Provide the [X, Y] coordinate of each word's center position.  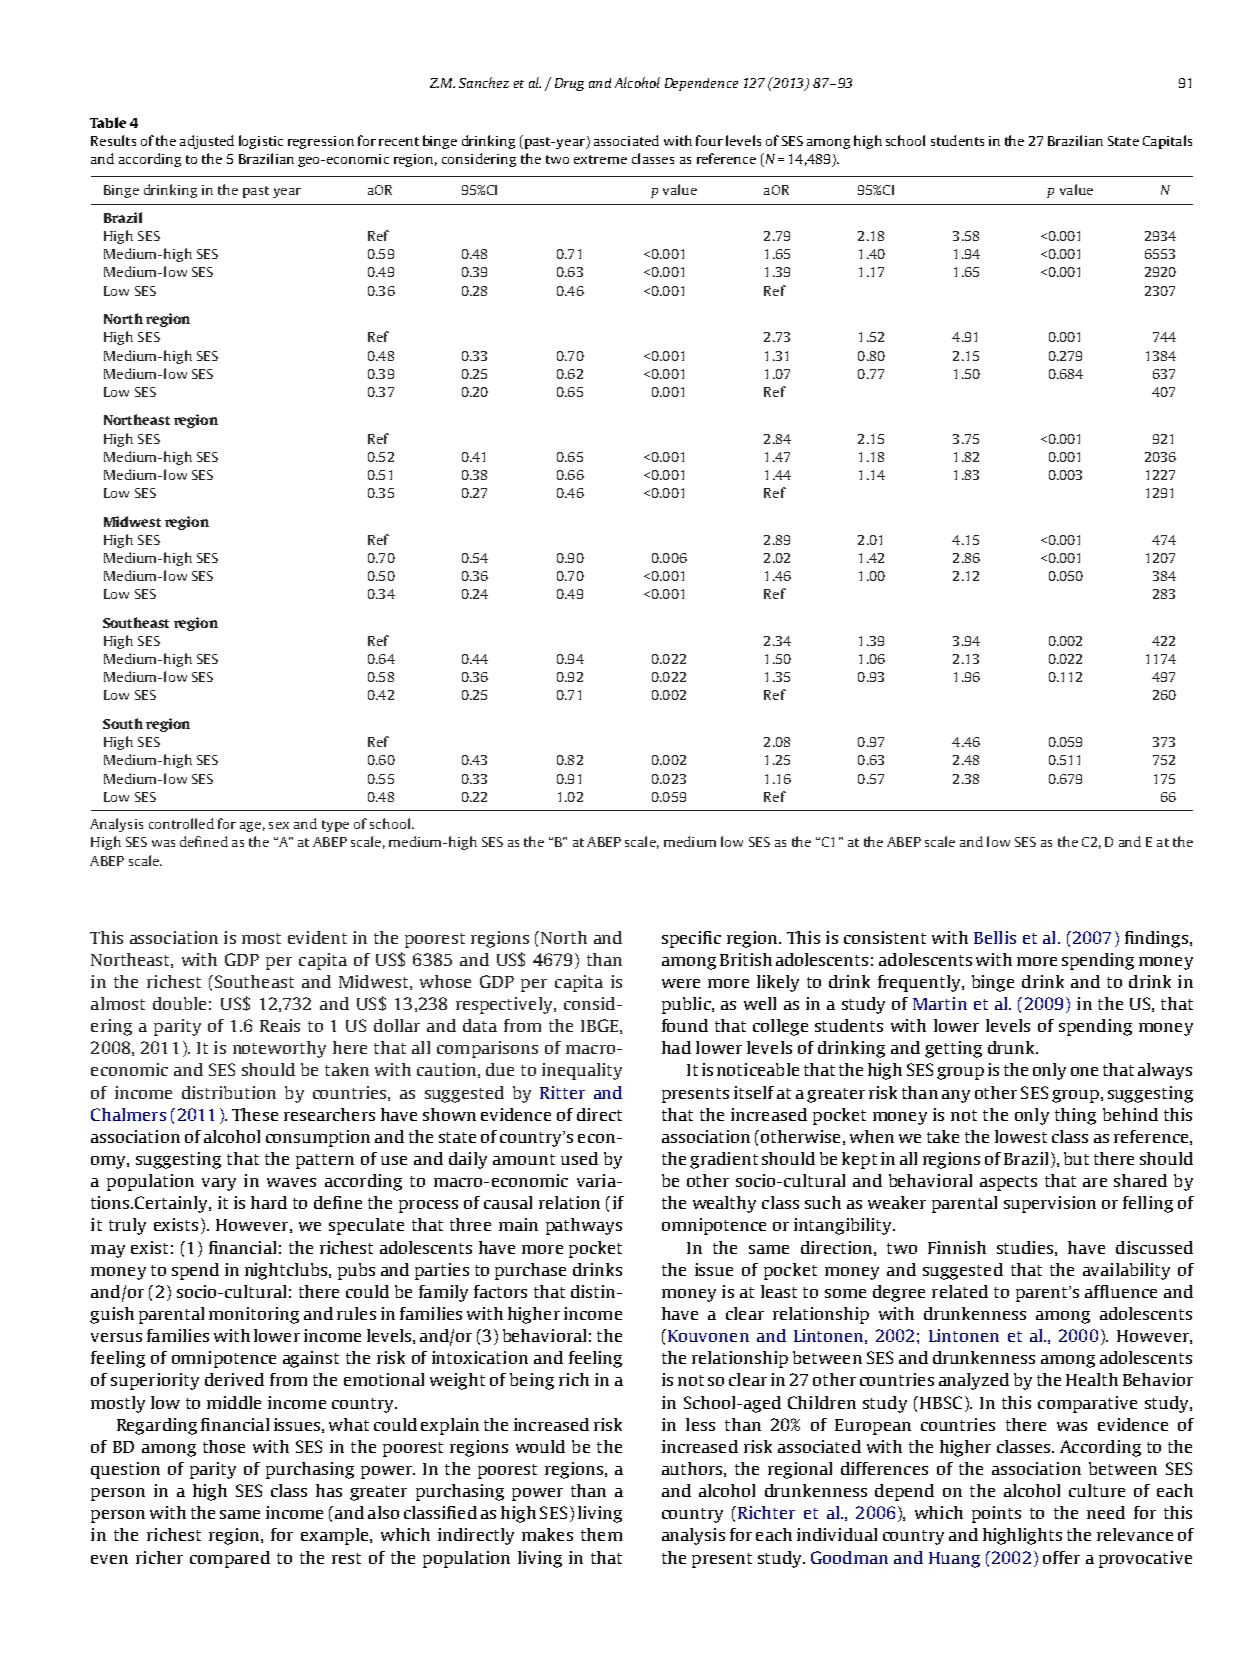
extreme [600, 159]
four [709, 140]
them [601, 1534]
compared [230, 1559]
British [746, 959]
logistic [261, 142]
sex [279, 825]
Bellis [995, 937]
